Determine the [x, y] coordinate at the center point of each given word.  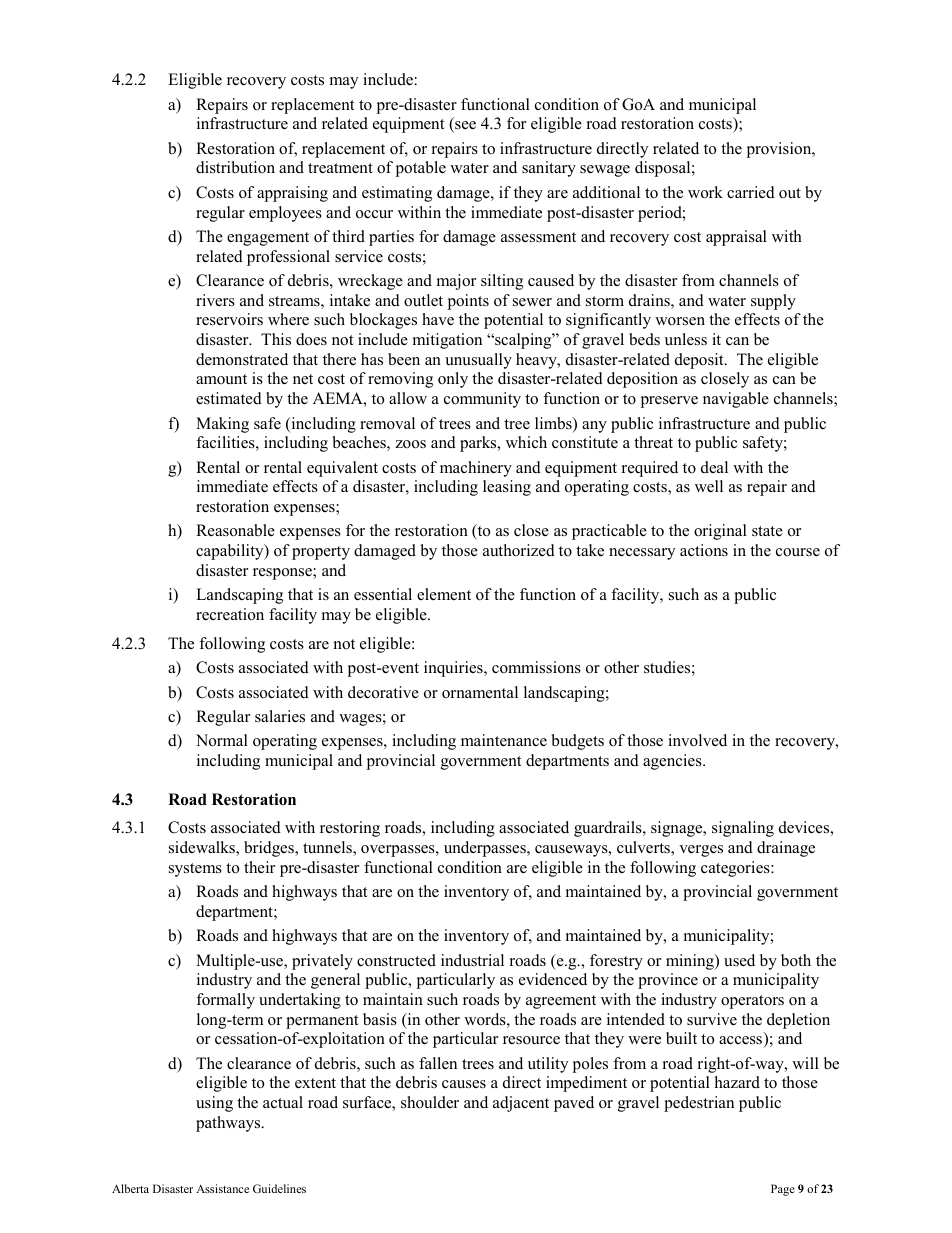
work [705, 192]
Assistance [222, 1188]
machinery [476, 469]
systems [195, 870]
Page [783, 1190]
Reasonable [235, 530]
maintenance [504, 740]
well [709, 486]
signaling [743, 829]
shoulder [430, 1102]
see [464, 126]
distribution [235, 167]
